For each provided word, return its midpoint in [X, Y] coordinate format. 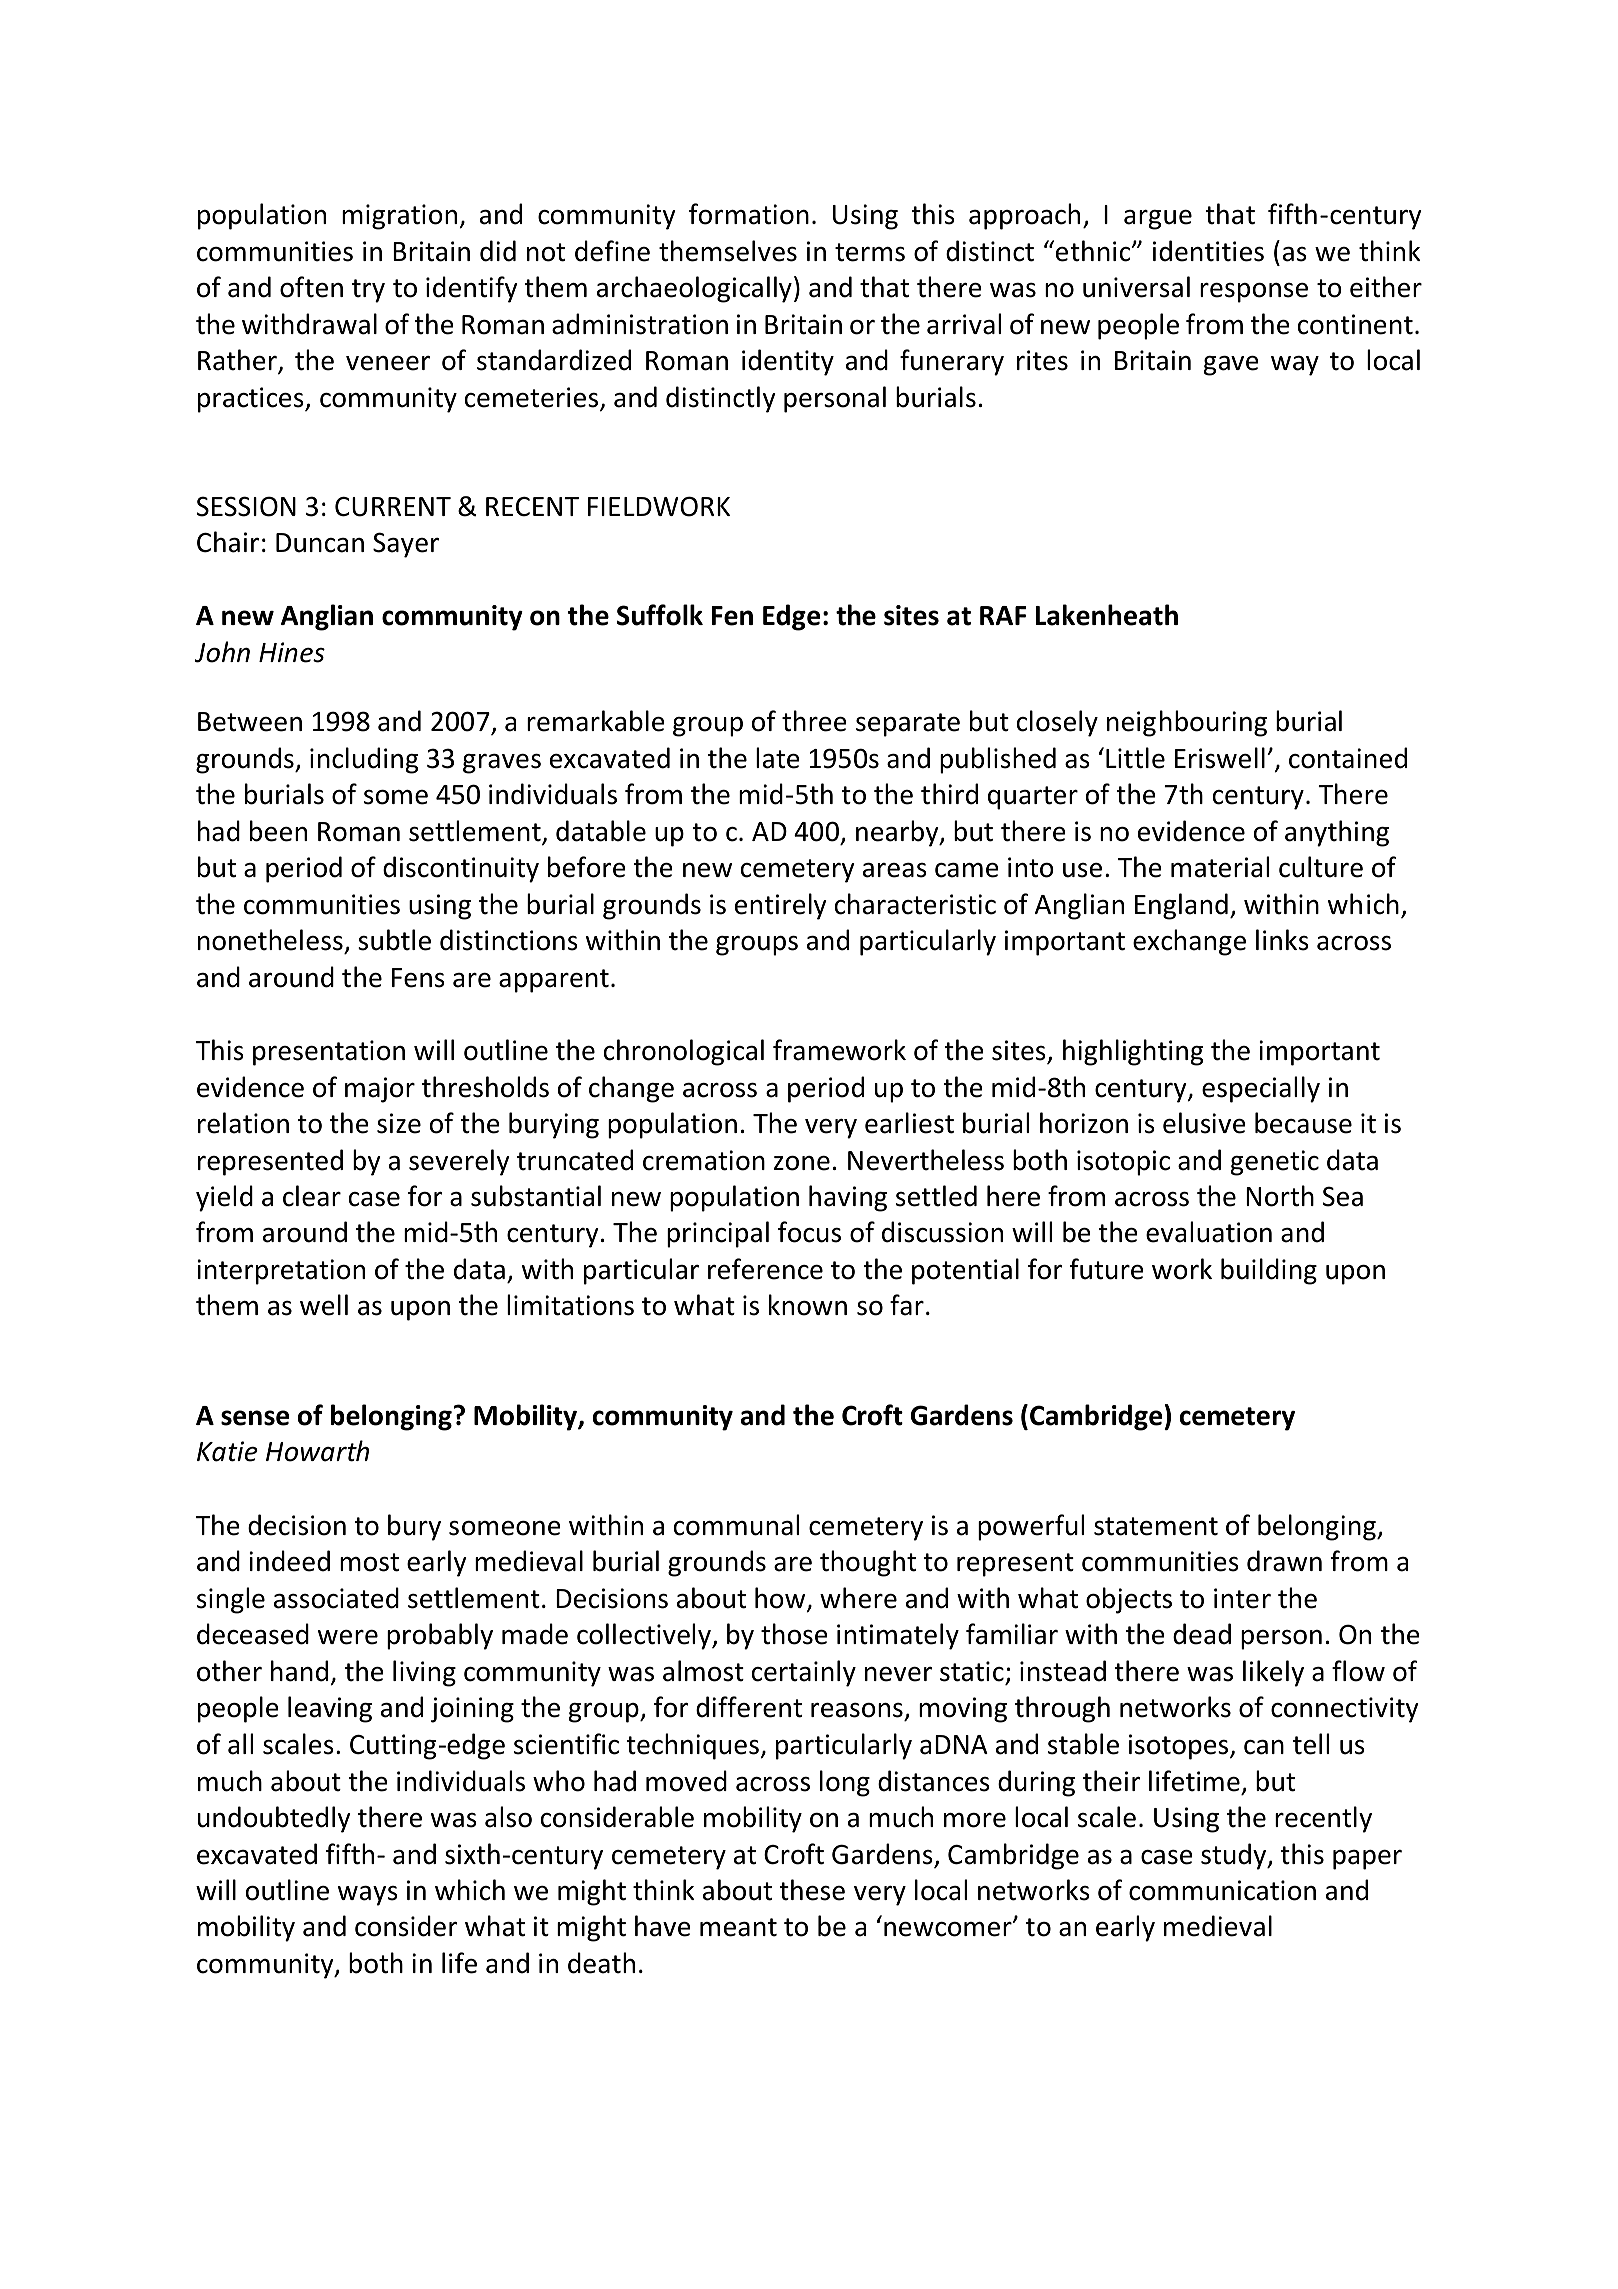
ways [368, 1896]
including [364, 760]
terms [870, 252]
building [1269, 1271]
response [1254, 293]
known [808, 1305]
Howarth [317, 1451]
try [368, 291]
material [1220, 867]
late [778, 758]
